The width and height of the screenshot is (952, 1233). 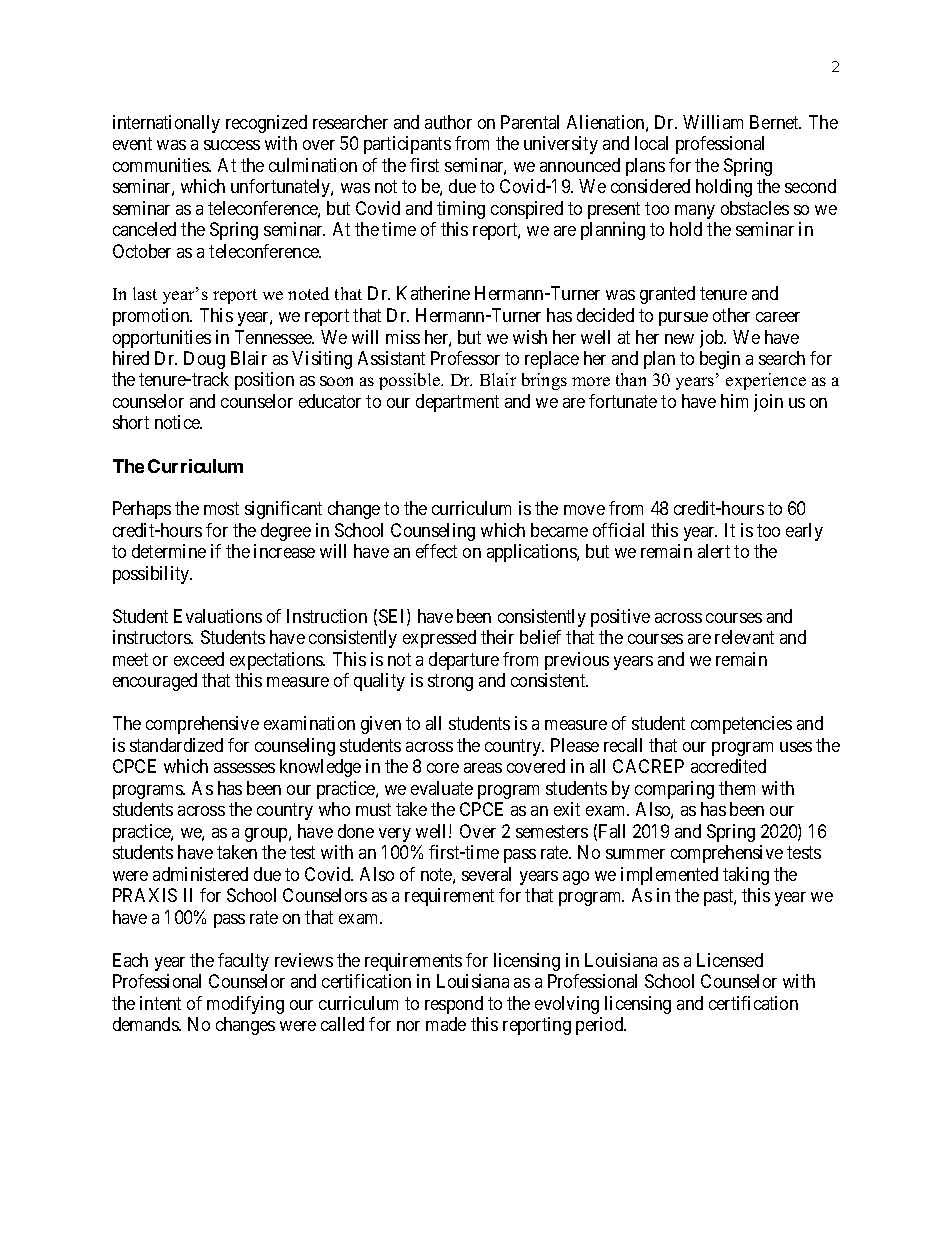 What do you see at coordinates (245, 1005) in the screenshot?
I see `modifying` at bounding box center [245, 1005].
